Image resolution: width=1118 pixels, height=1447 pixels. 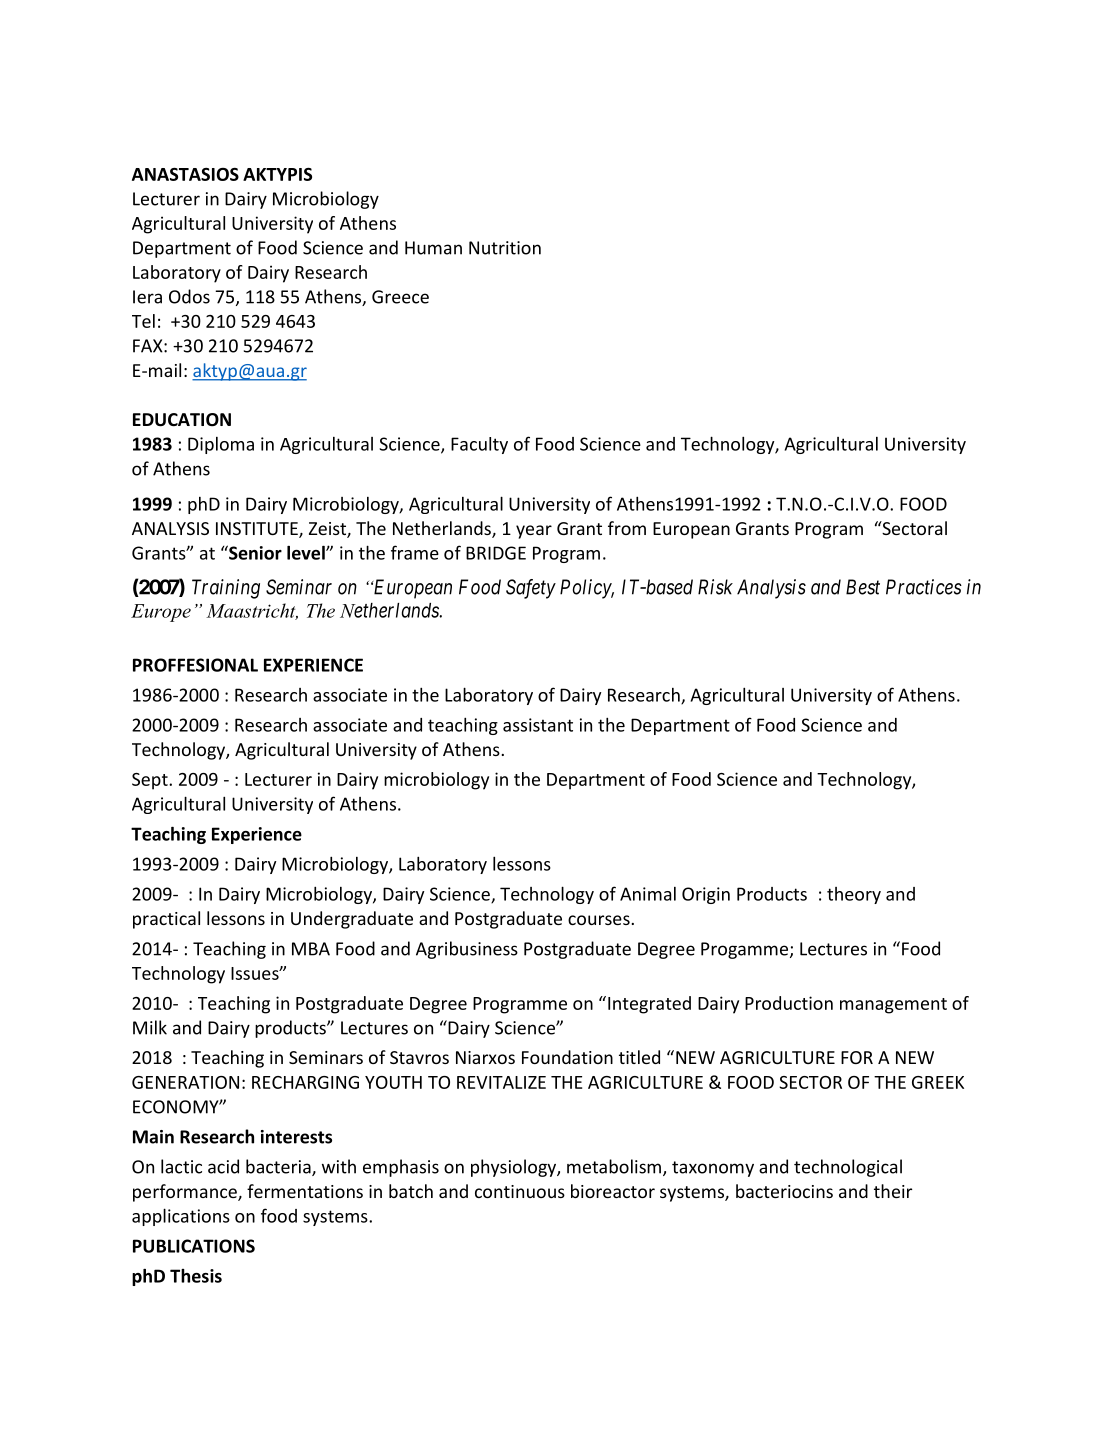 I want to click on Sept, so click(x=151, y=781).
